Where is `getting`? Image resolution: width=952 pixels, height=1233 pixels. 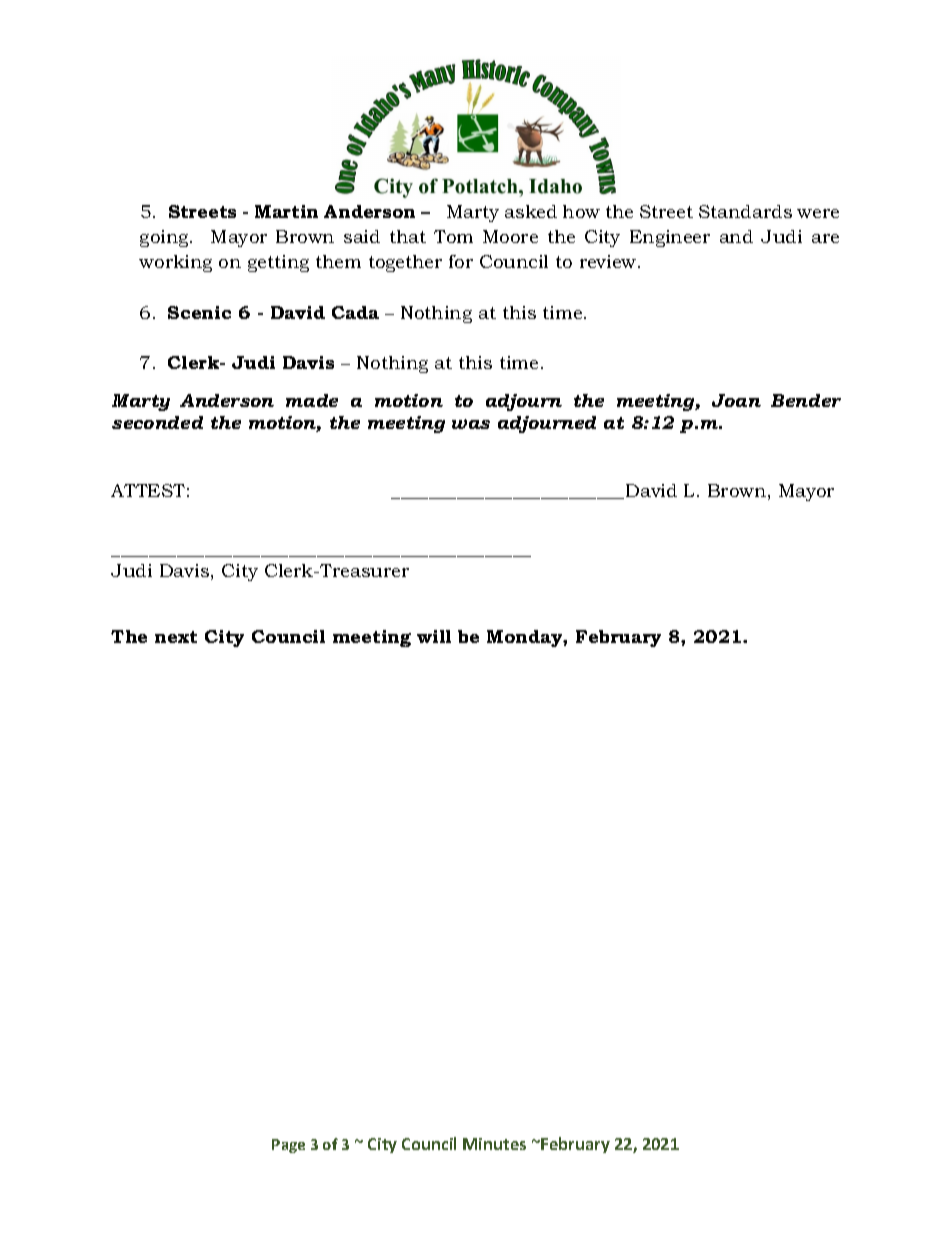 getting is located at coordinates (278, 263).
